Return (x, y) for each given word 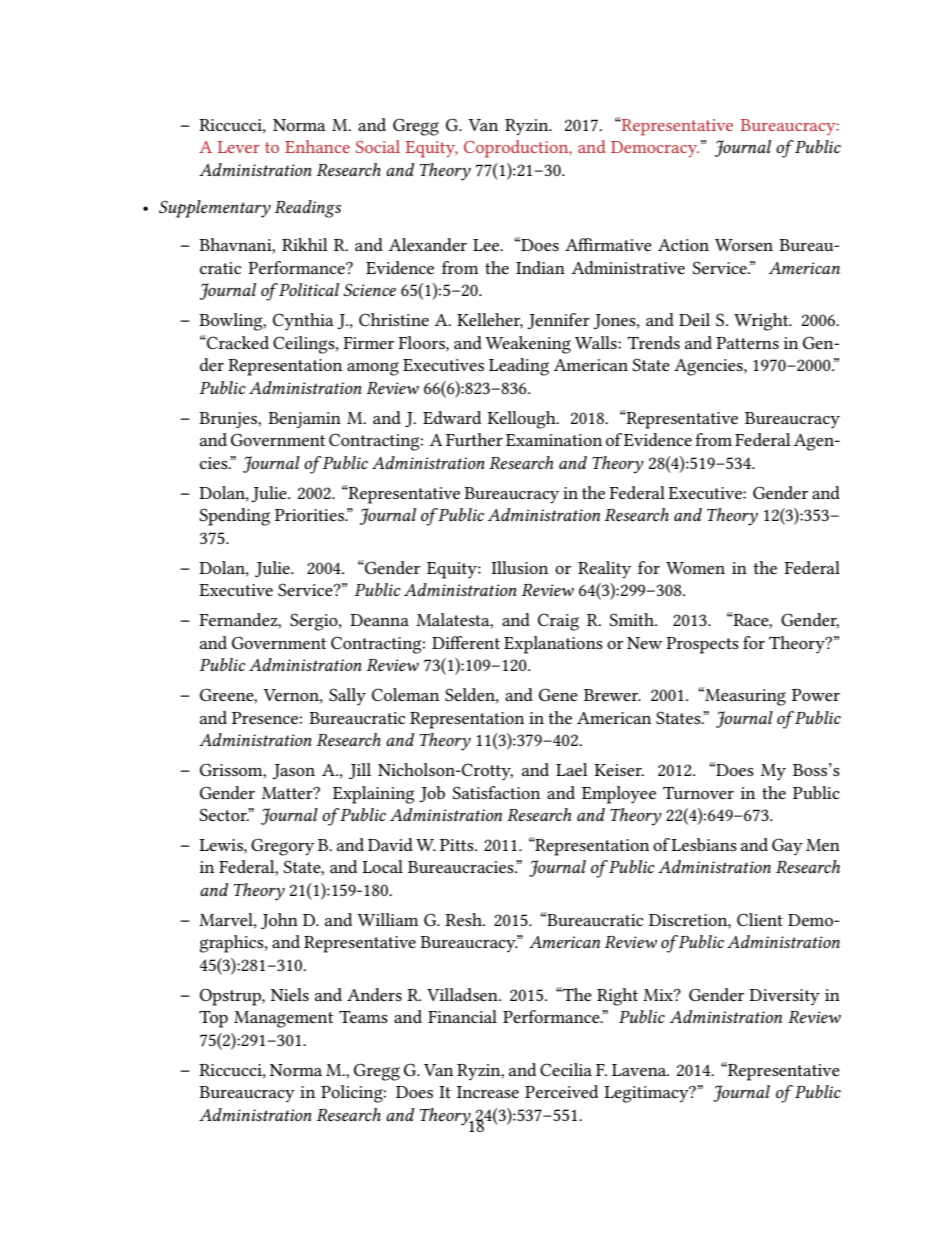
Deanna (379, 620)
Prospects (702, 645)
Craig (558, 622)
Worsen (744, 245)
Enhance (317, 146)
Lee (487, 245)
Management (283, 1019)
